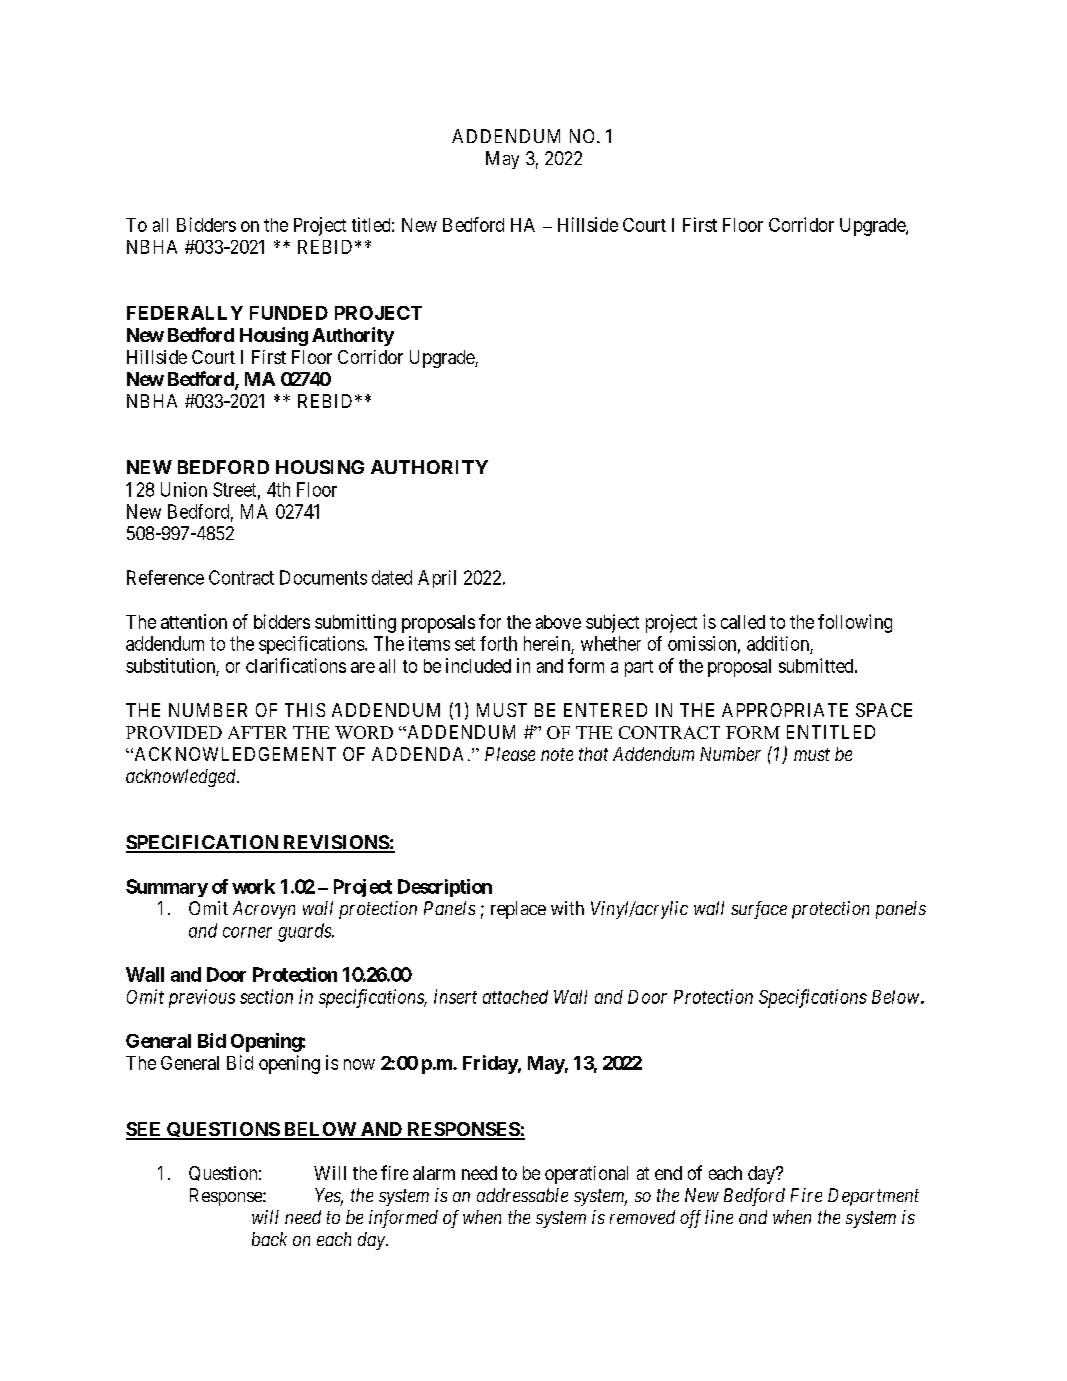 The width and height of the document is (1067, 1381). Describe the element at coordinates (269, 1239) in the document. I see `back` at that location.
